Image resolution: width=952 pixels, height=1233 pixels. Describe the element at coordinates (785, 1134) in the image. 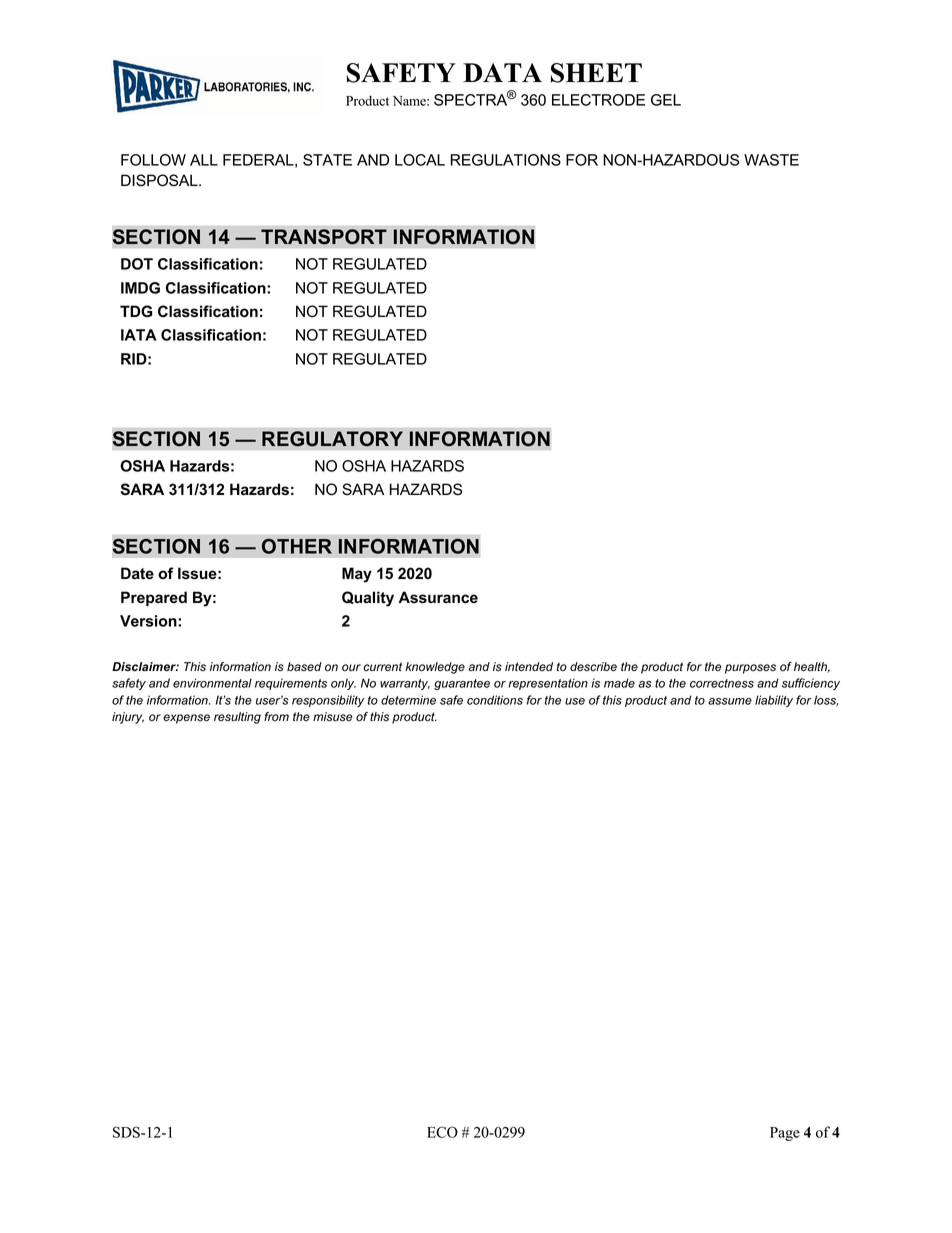

I see `Page` at that location.
